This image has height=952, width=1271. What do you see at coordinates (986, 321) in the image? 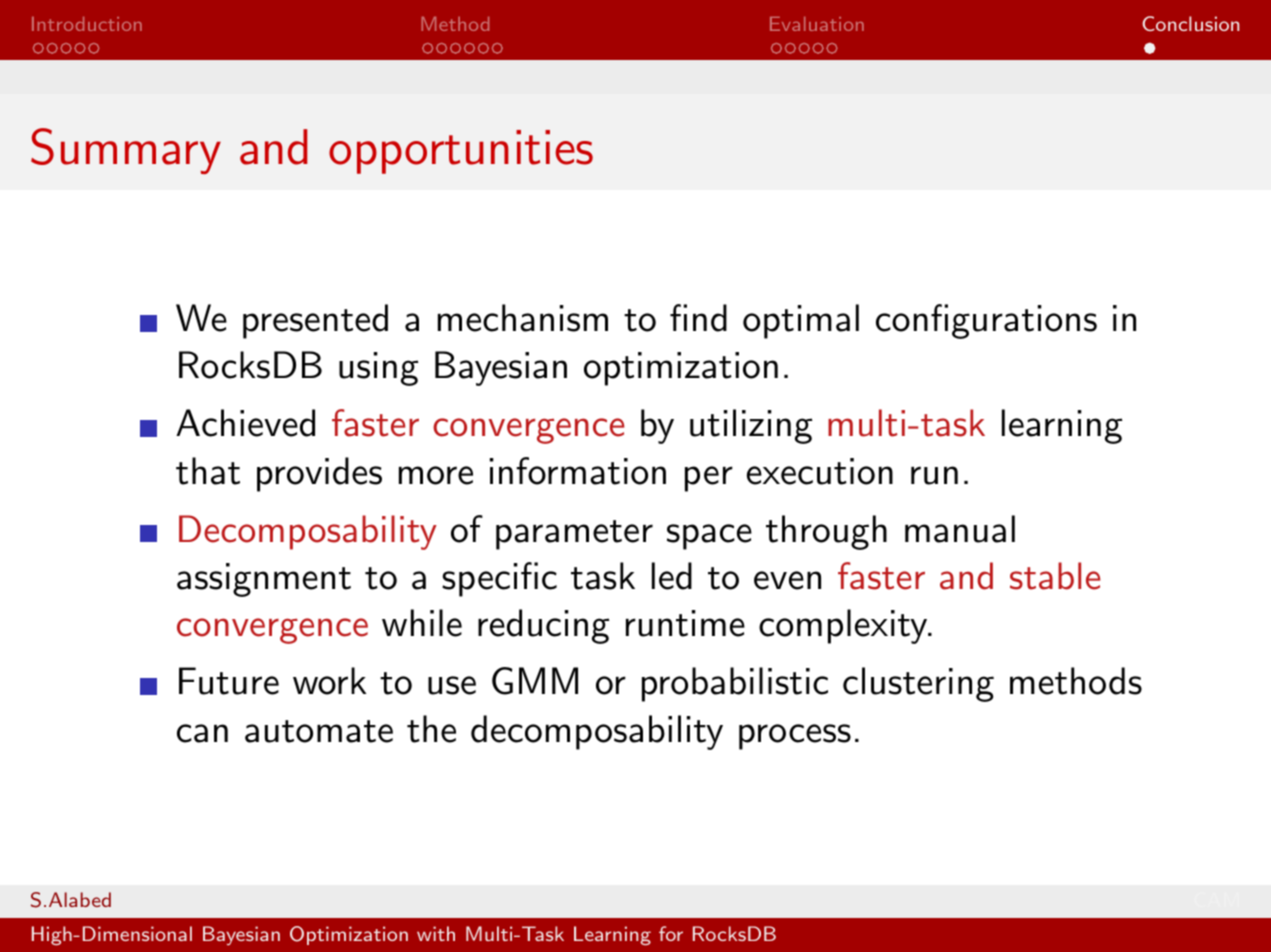
I see `configurations` at bounding box center [986, 321].
